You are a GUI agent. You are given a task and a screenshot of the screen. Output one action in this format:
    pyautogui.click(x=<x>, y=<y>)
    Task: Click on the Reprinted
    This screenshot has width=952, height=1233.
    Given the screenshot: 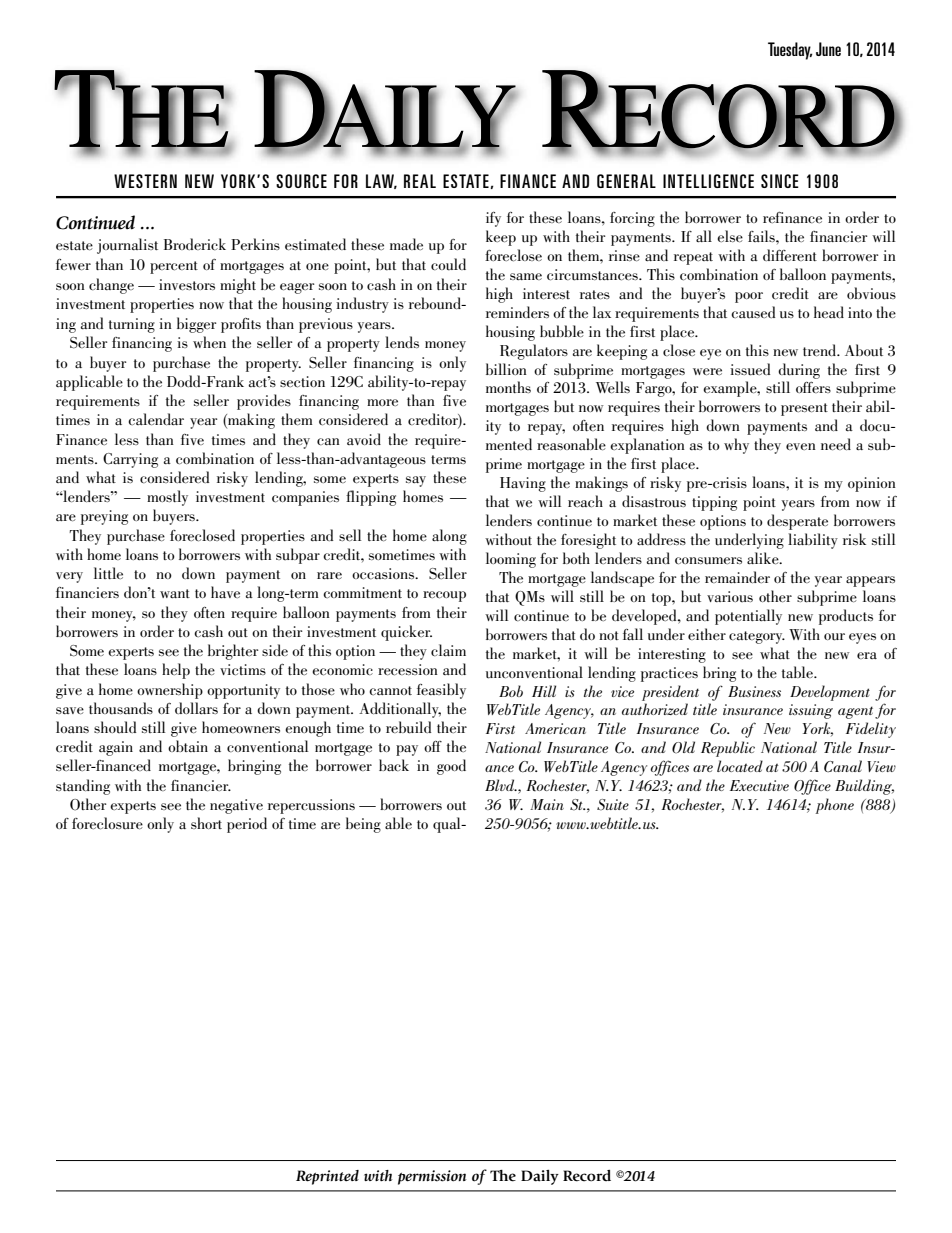 What is the action you would take?
    pyautogui.click(x=327, y=1177)
